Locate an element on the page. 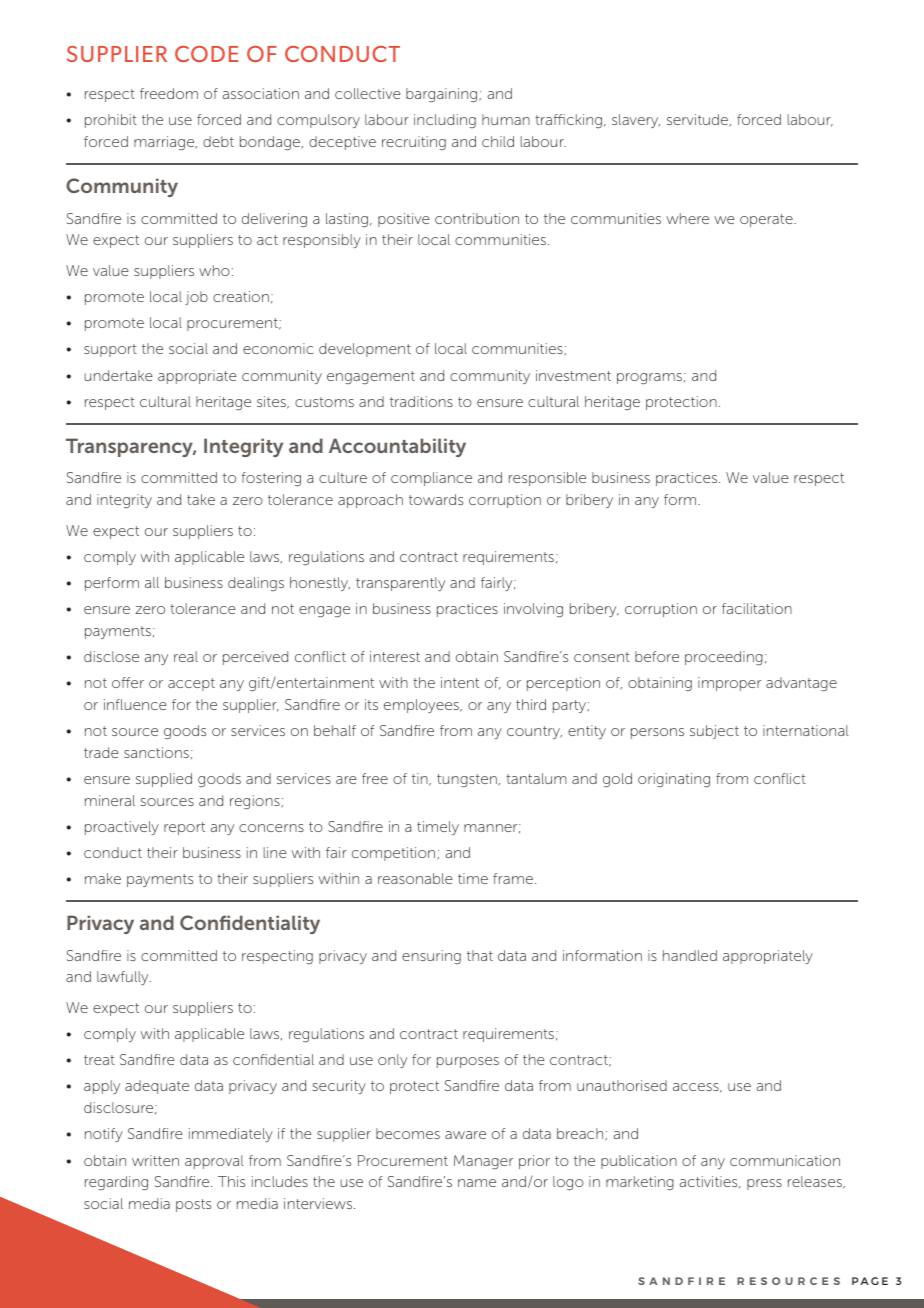  handled is located at coordinates (690, 955).
